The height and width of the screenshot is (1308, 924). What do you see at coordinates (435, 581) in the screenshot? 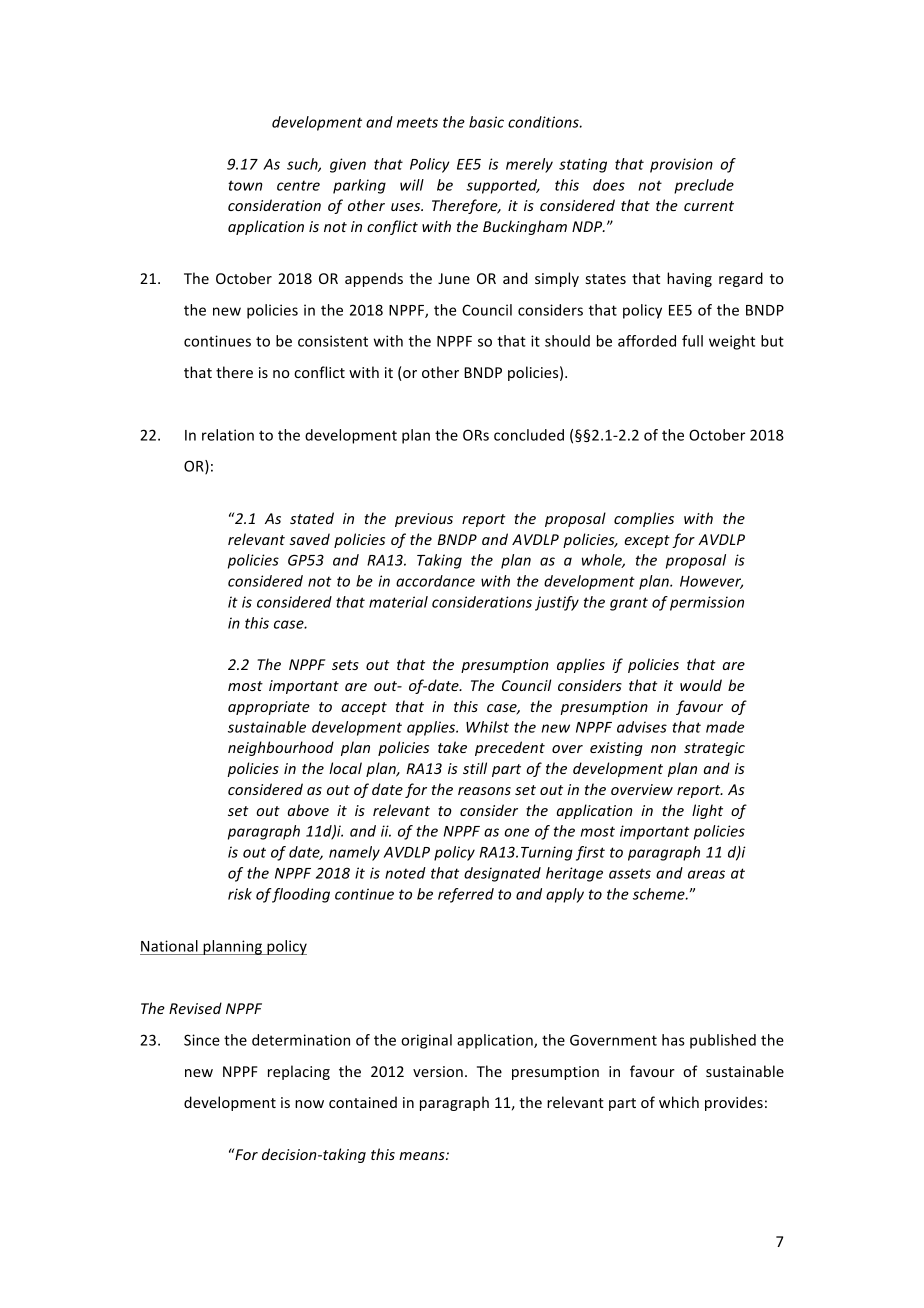
I see `accordance` at bounding box center [435, 581].
